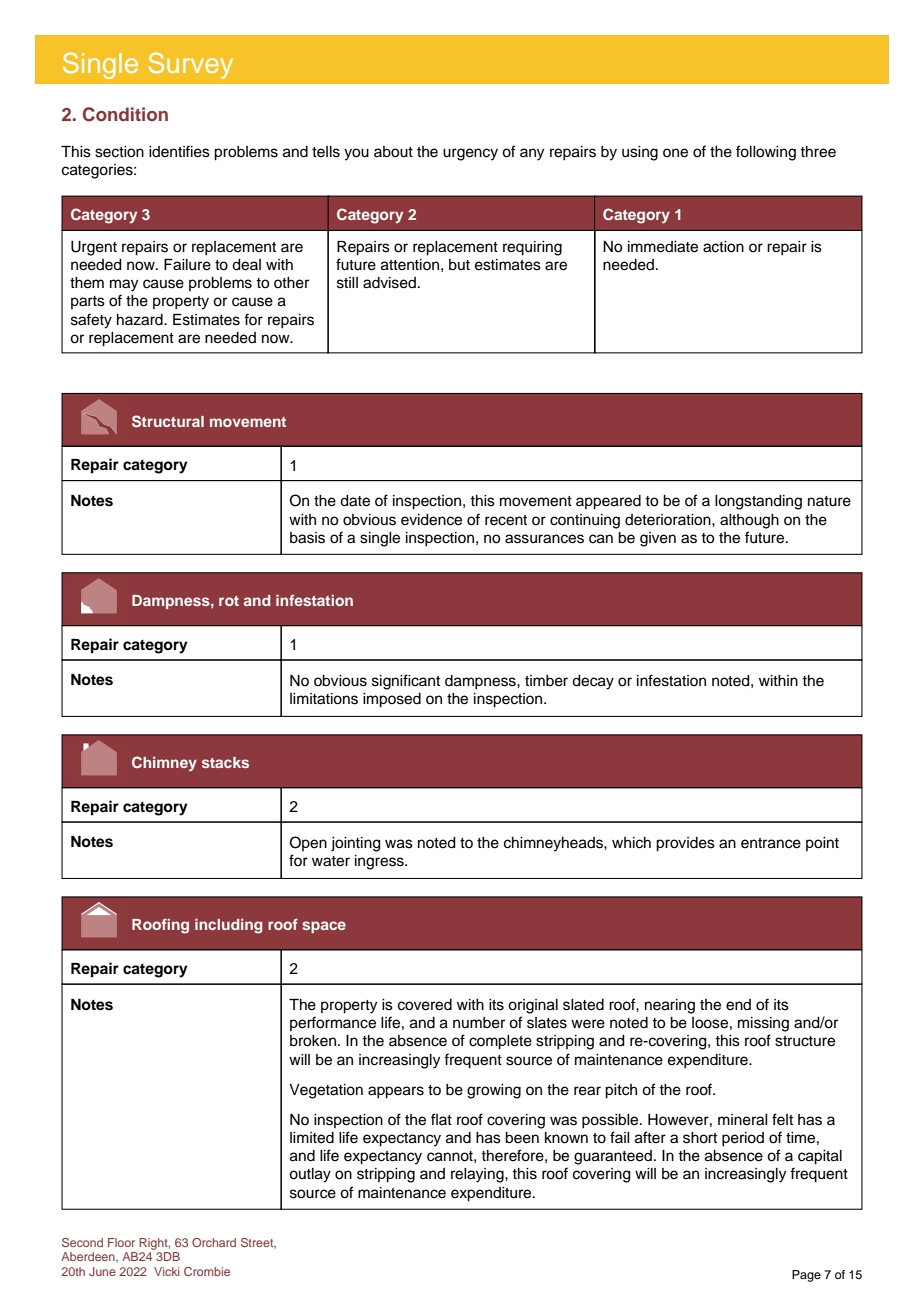 Image resolution: width=924 pixels, height=1308 pixels. What do you see at coordinates (766, 153) in the document?
I see `following` at bounding box center [766, 153].
